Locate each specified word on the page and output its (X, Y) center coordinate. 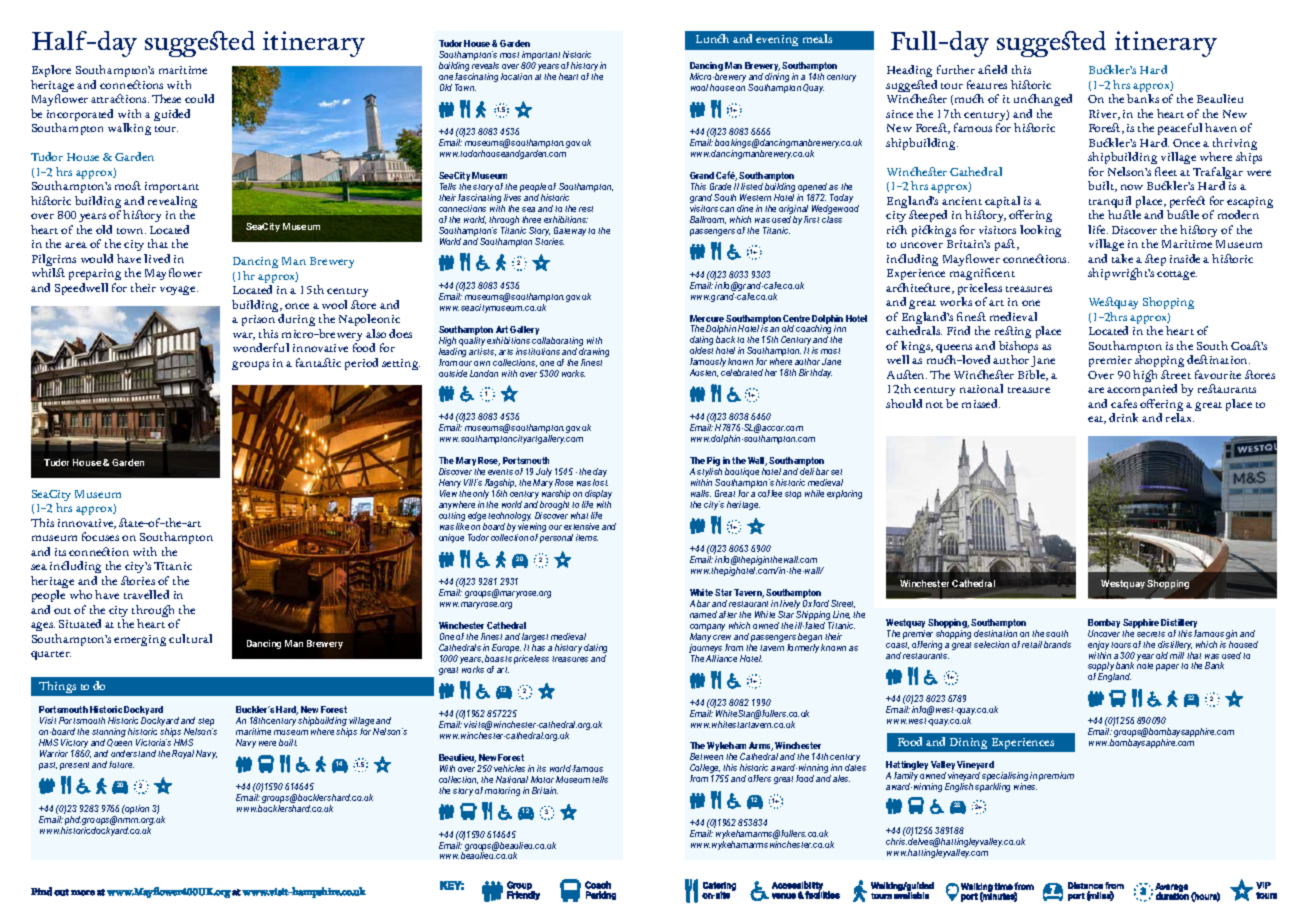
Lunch (712, 38)
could (199, 98)
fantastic (318, 362)
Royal (183, 754)
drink (1123, 417)
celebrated (742, 372)
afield (992, 69)
